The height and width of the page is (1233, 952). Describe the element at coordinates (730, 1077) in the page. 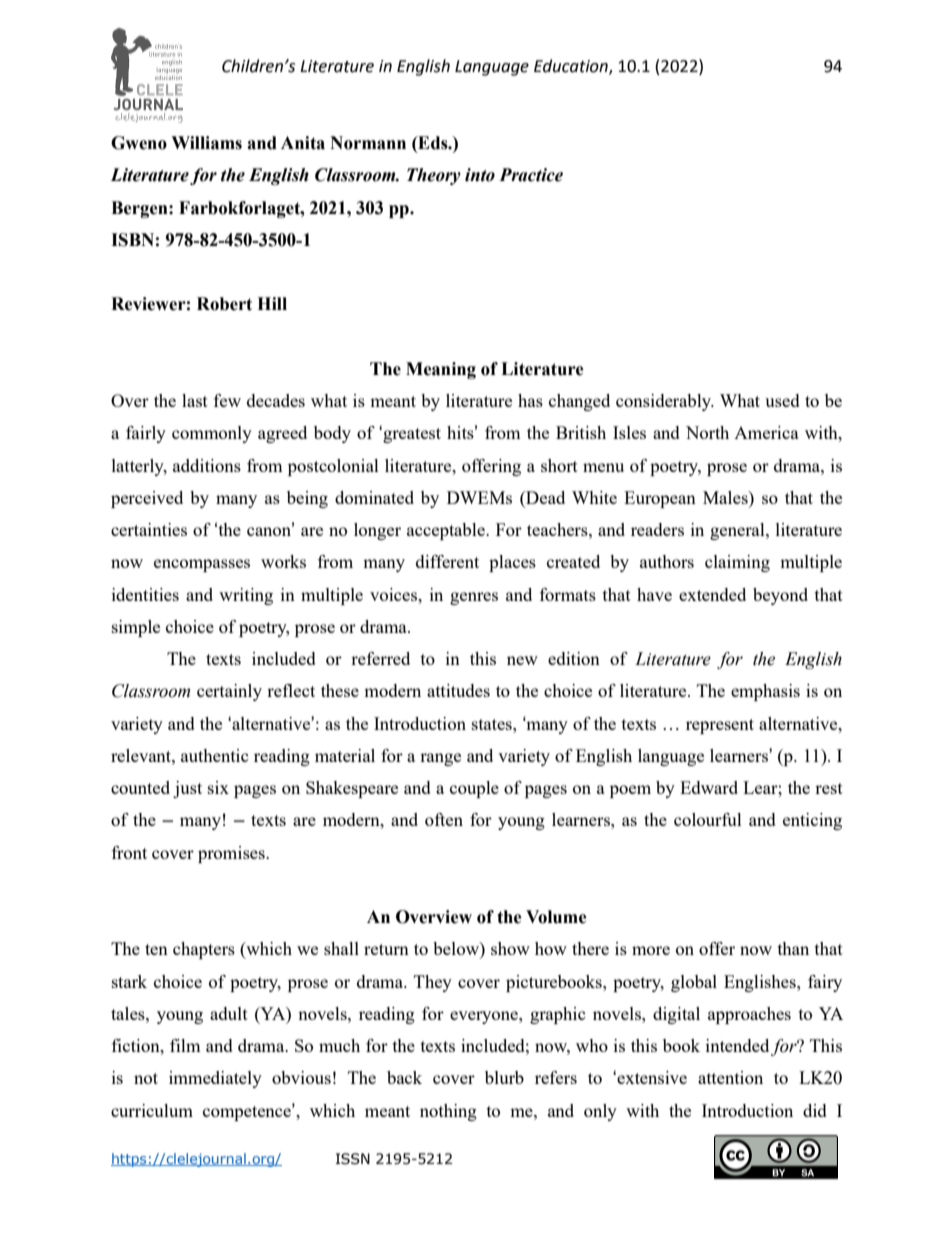

I see `attention` at that location.
